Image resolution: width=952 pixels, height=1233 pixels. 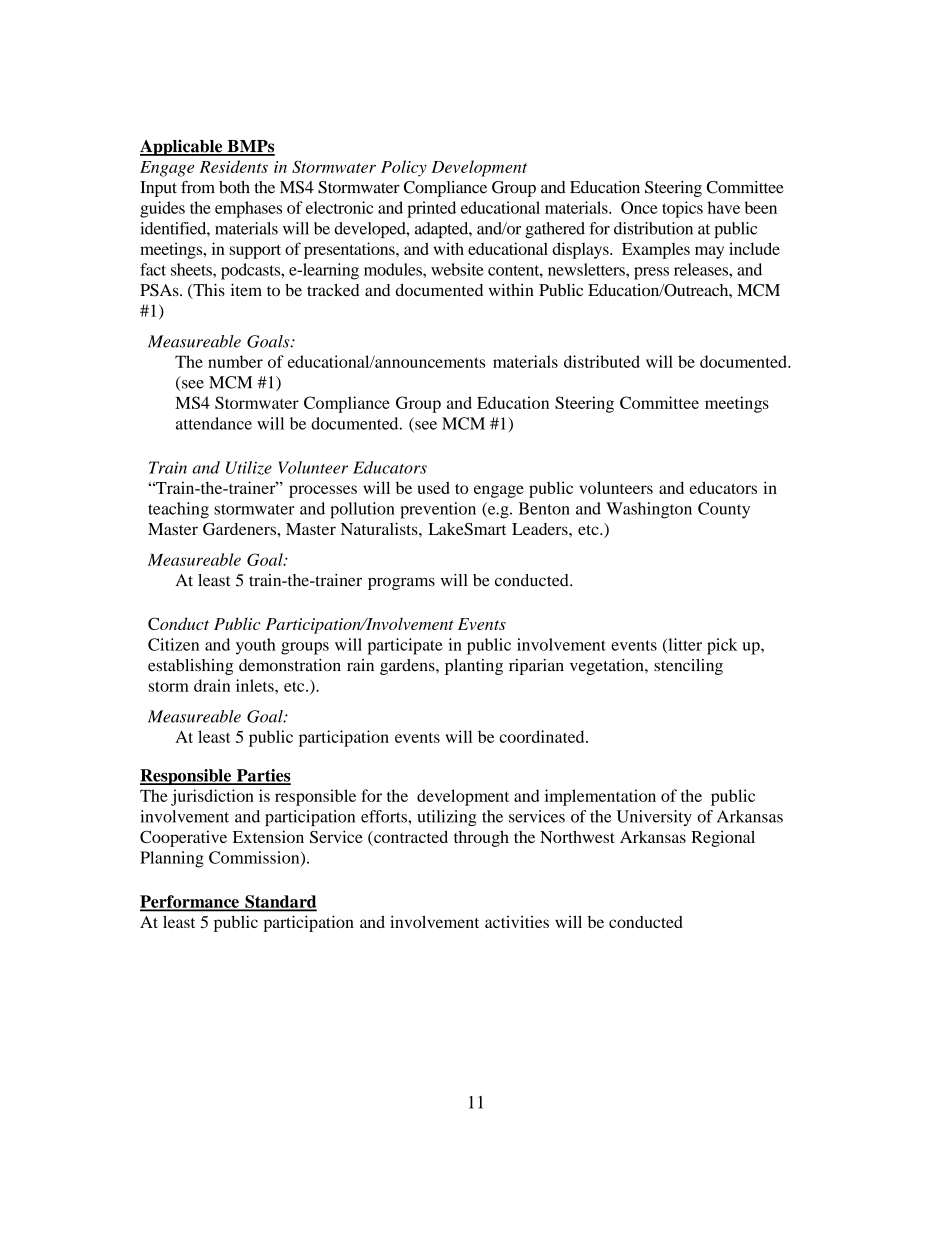 What do you see at coordinates (474, 667) in the screenshot?
I see `planting` at bounding box center [474, 667].
